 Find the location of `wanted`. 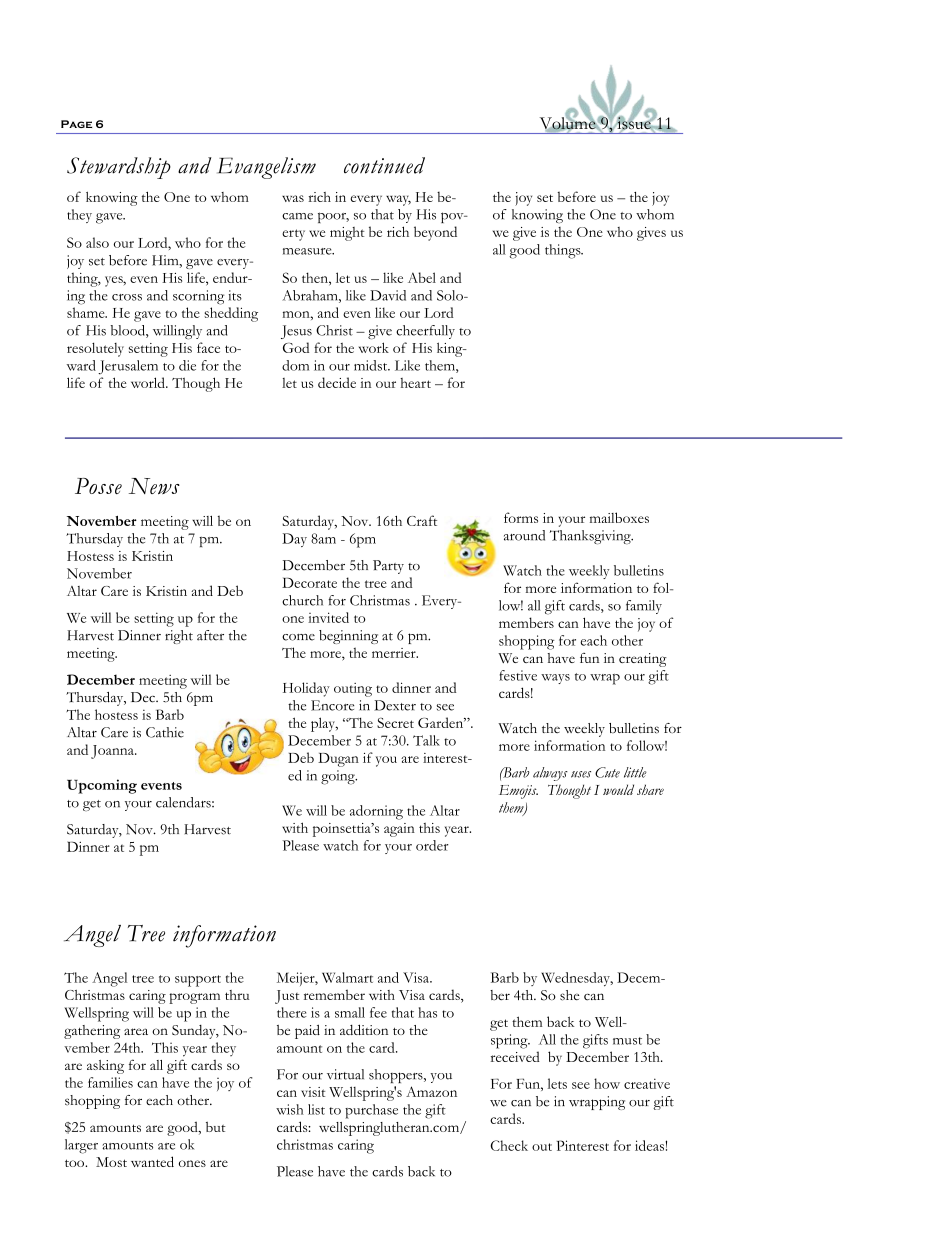

wanted is located at coordinates (152, 1161).
